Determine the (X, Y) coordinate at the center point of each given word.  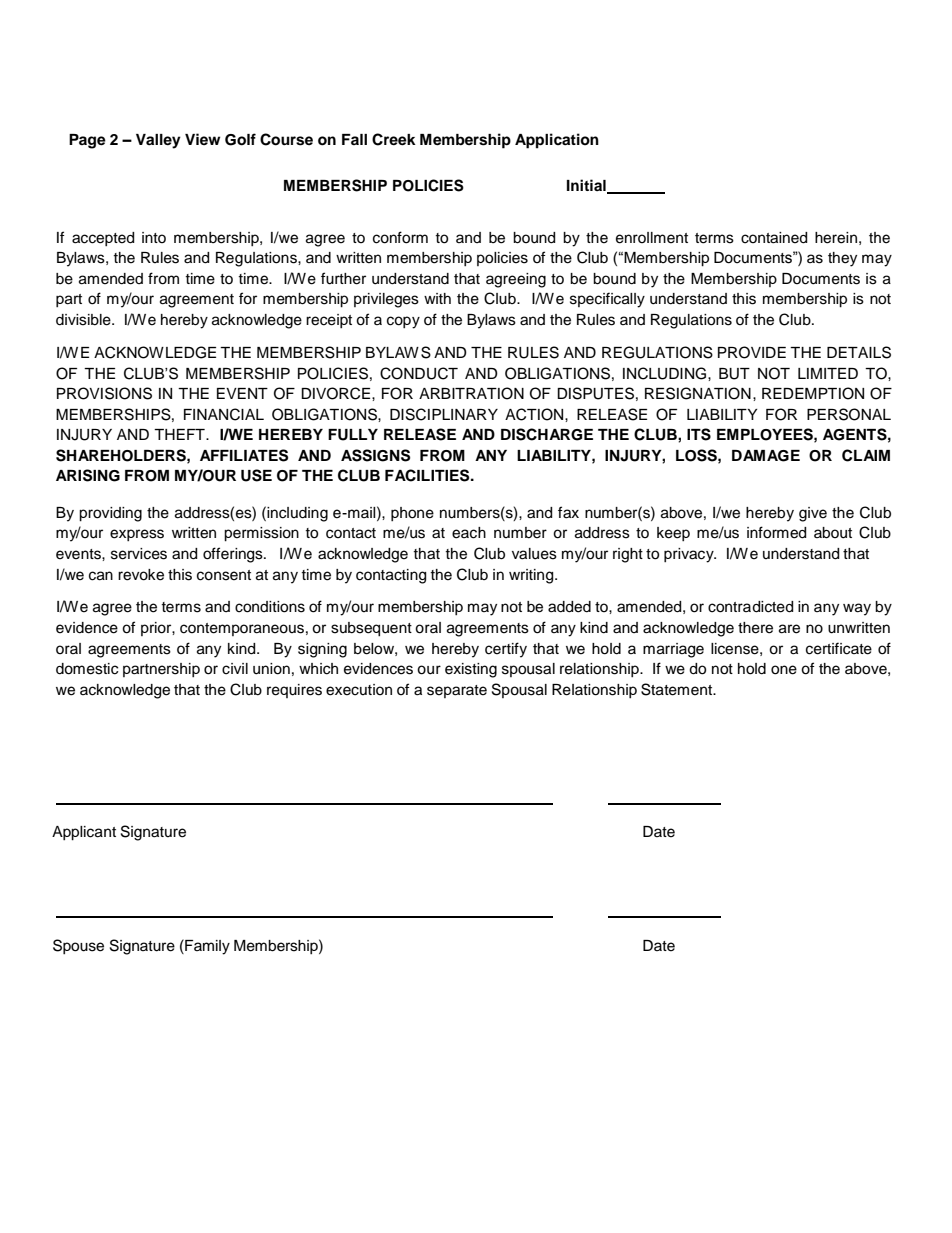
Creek (394, 139)
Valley (158, 141)
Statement (678, 689)
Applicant (84, 833)
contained (774, 238)
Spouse (78, 946)
